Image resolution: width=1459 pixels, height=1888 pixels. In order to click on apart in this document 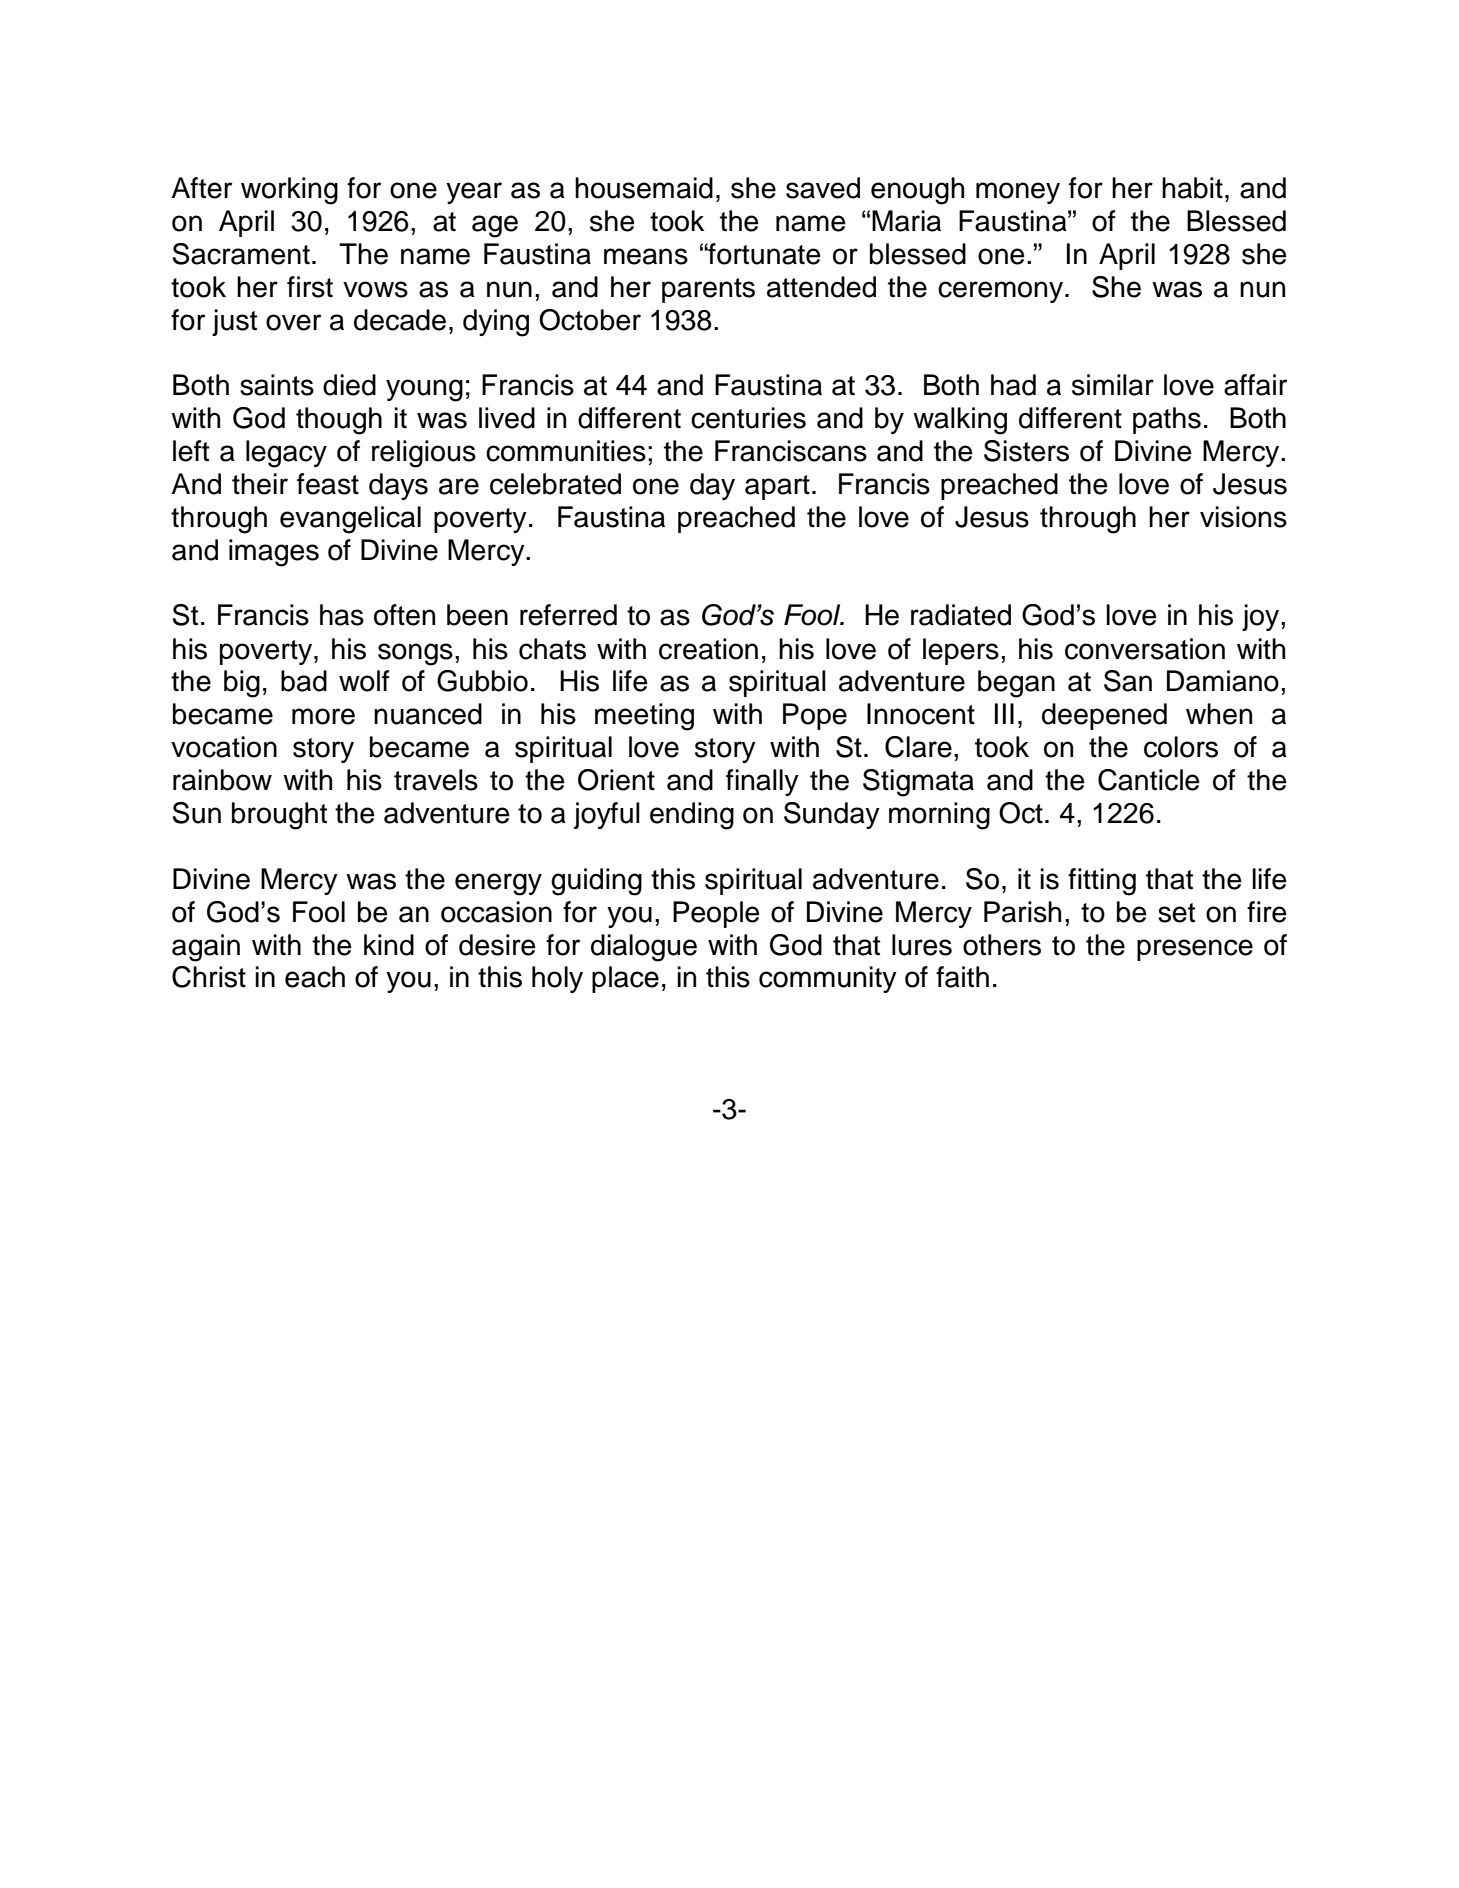, I will do `click(777, 487)`.
